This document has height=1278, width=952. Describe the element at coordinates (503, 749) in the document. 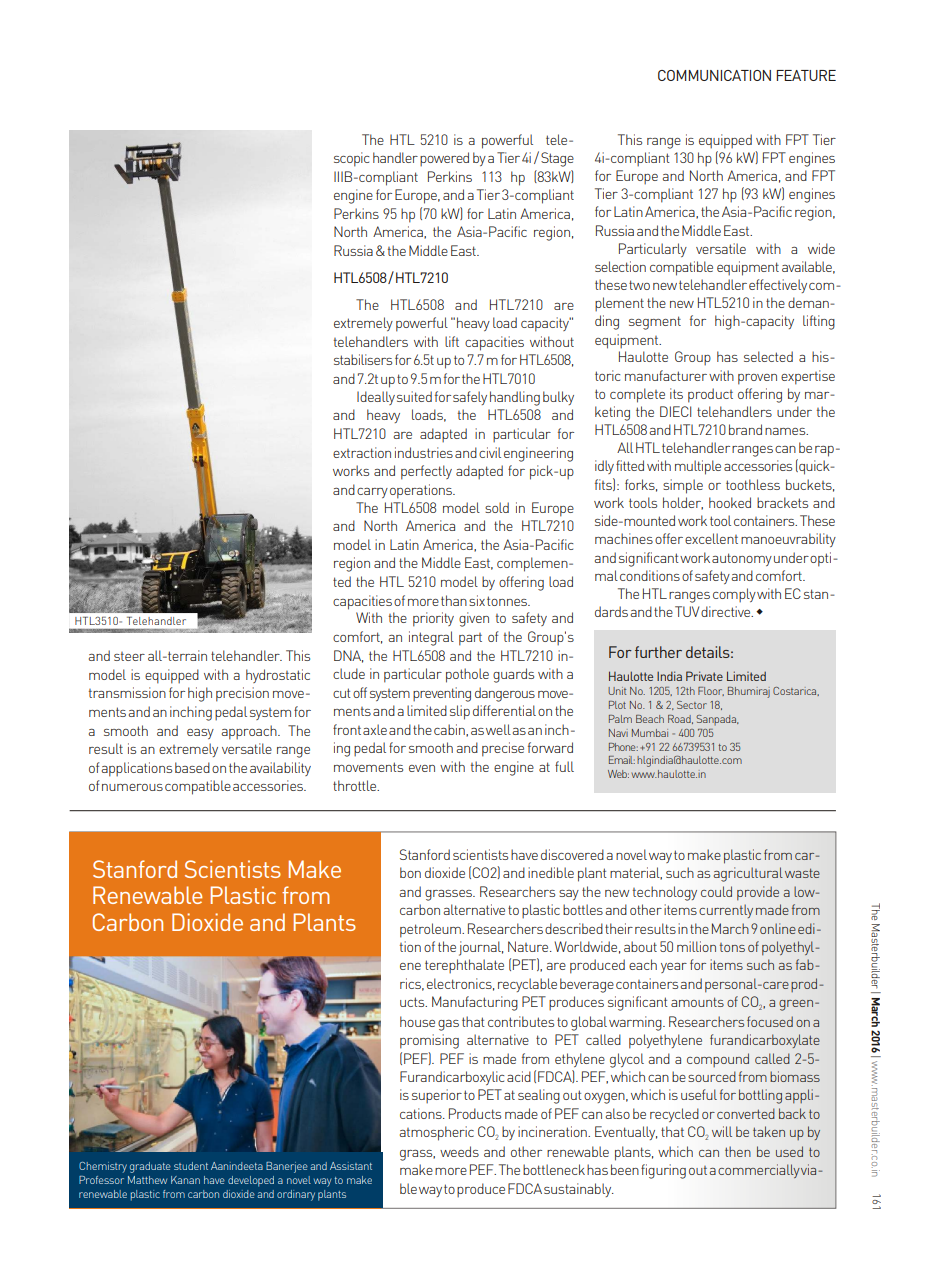

I see `precise` at that location.
